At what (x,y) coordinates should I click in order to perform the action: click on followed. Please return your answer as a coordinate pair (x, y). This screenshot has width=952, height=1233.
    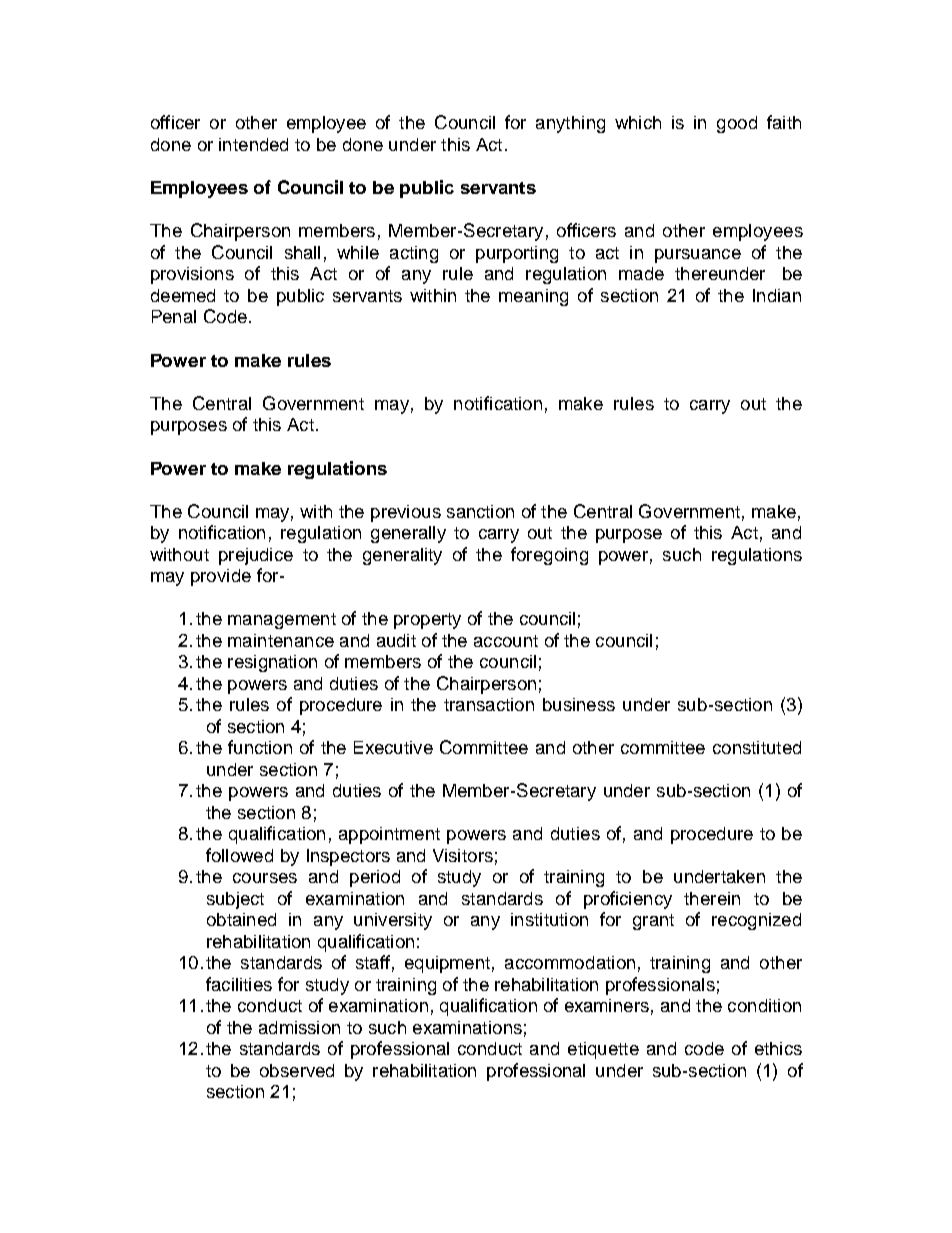
    Looking at the image, I should click on (239, 855).
